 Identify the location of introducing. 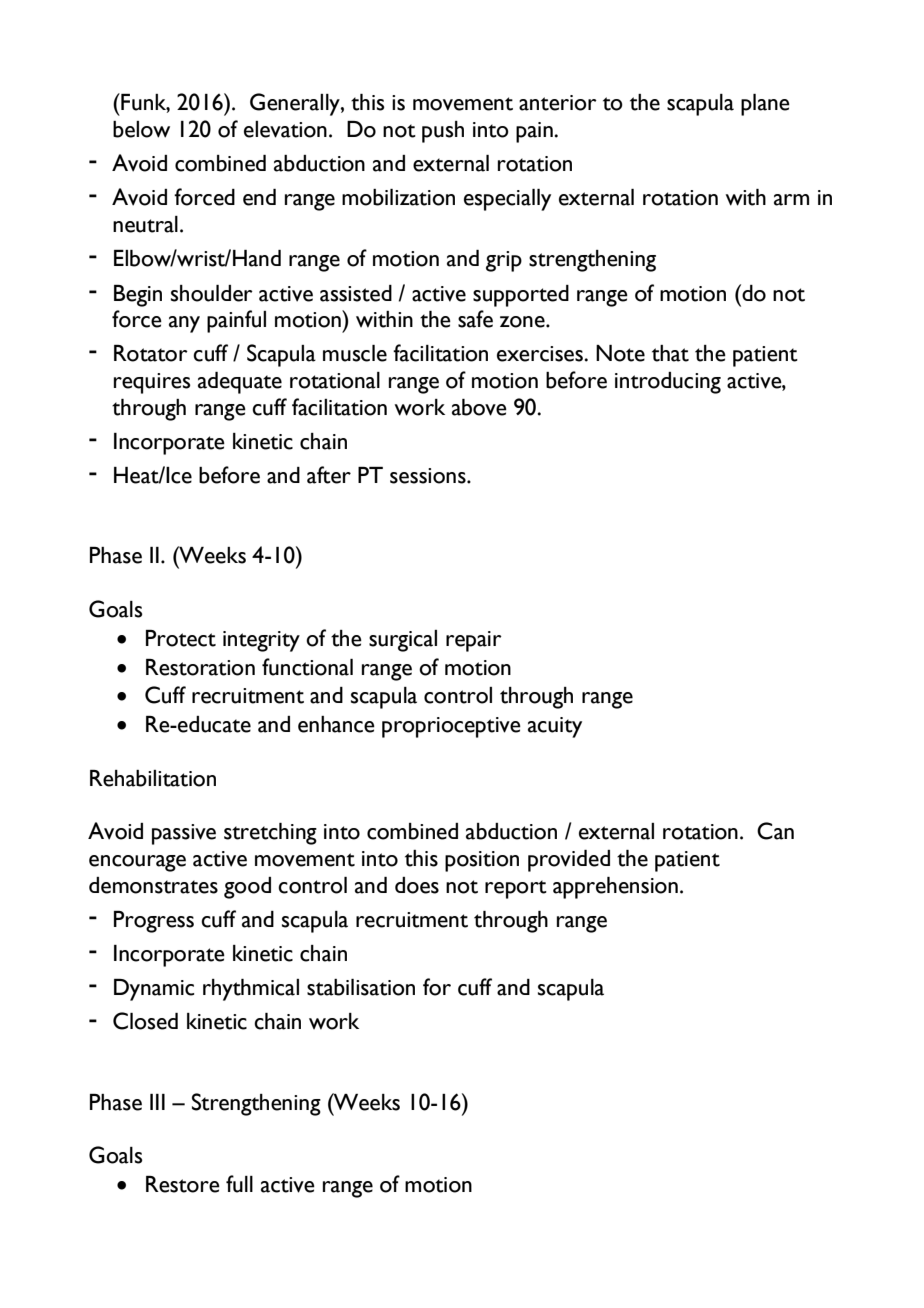
(668, 383).
